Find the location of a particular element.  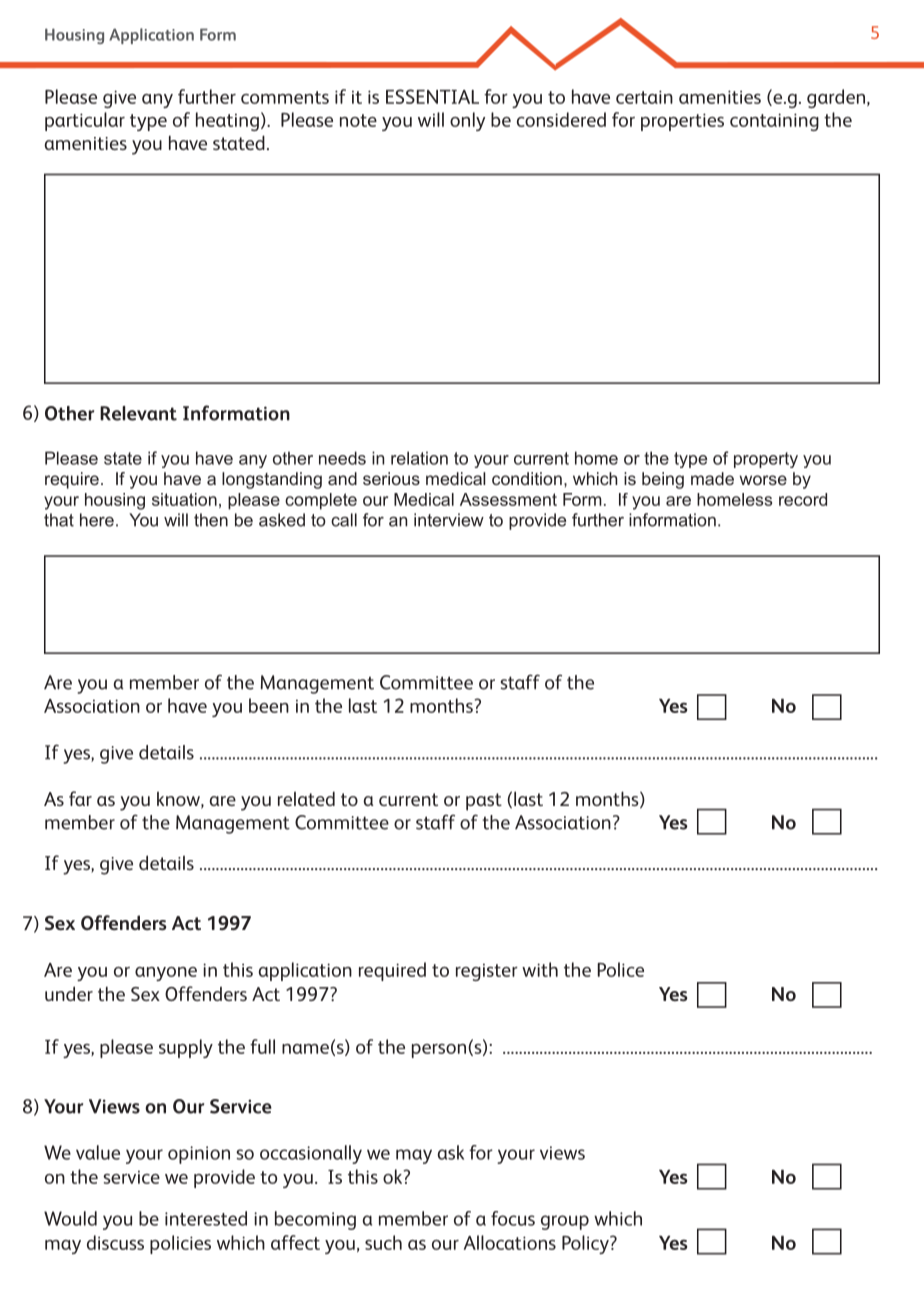

far is located at coordinates (80, 798).
